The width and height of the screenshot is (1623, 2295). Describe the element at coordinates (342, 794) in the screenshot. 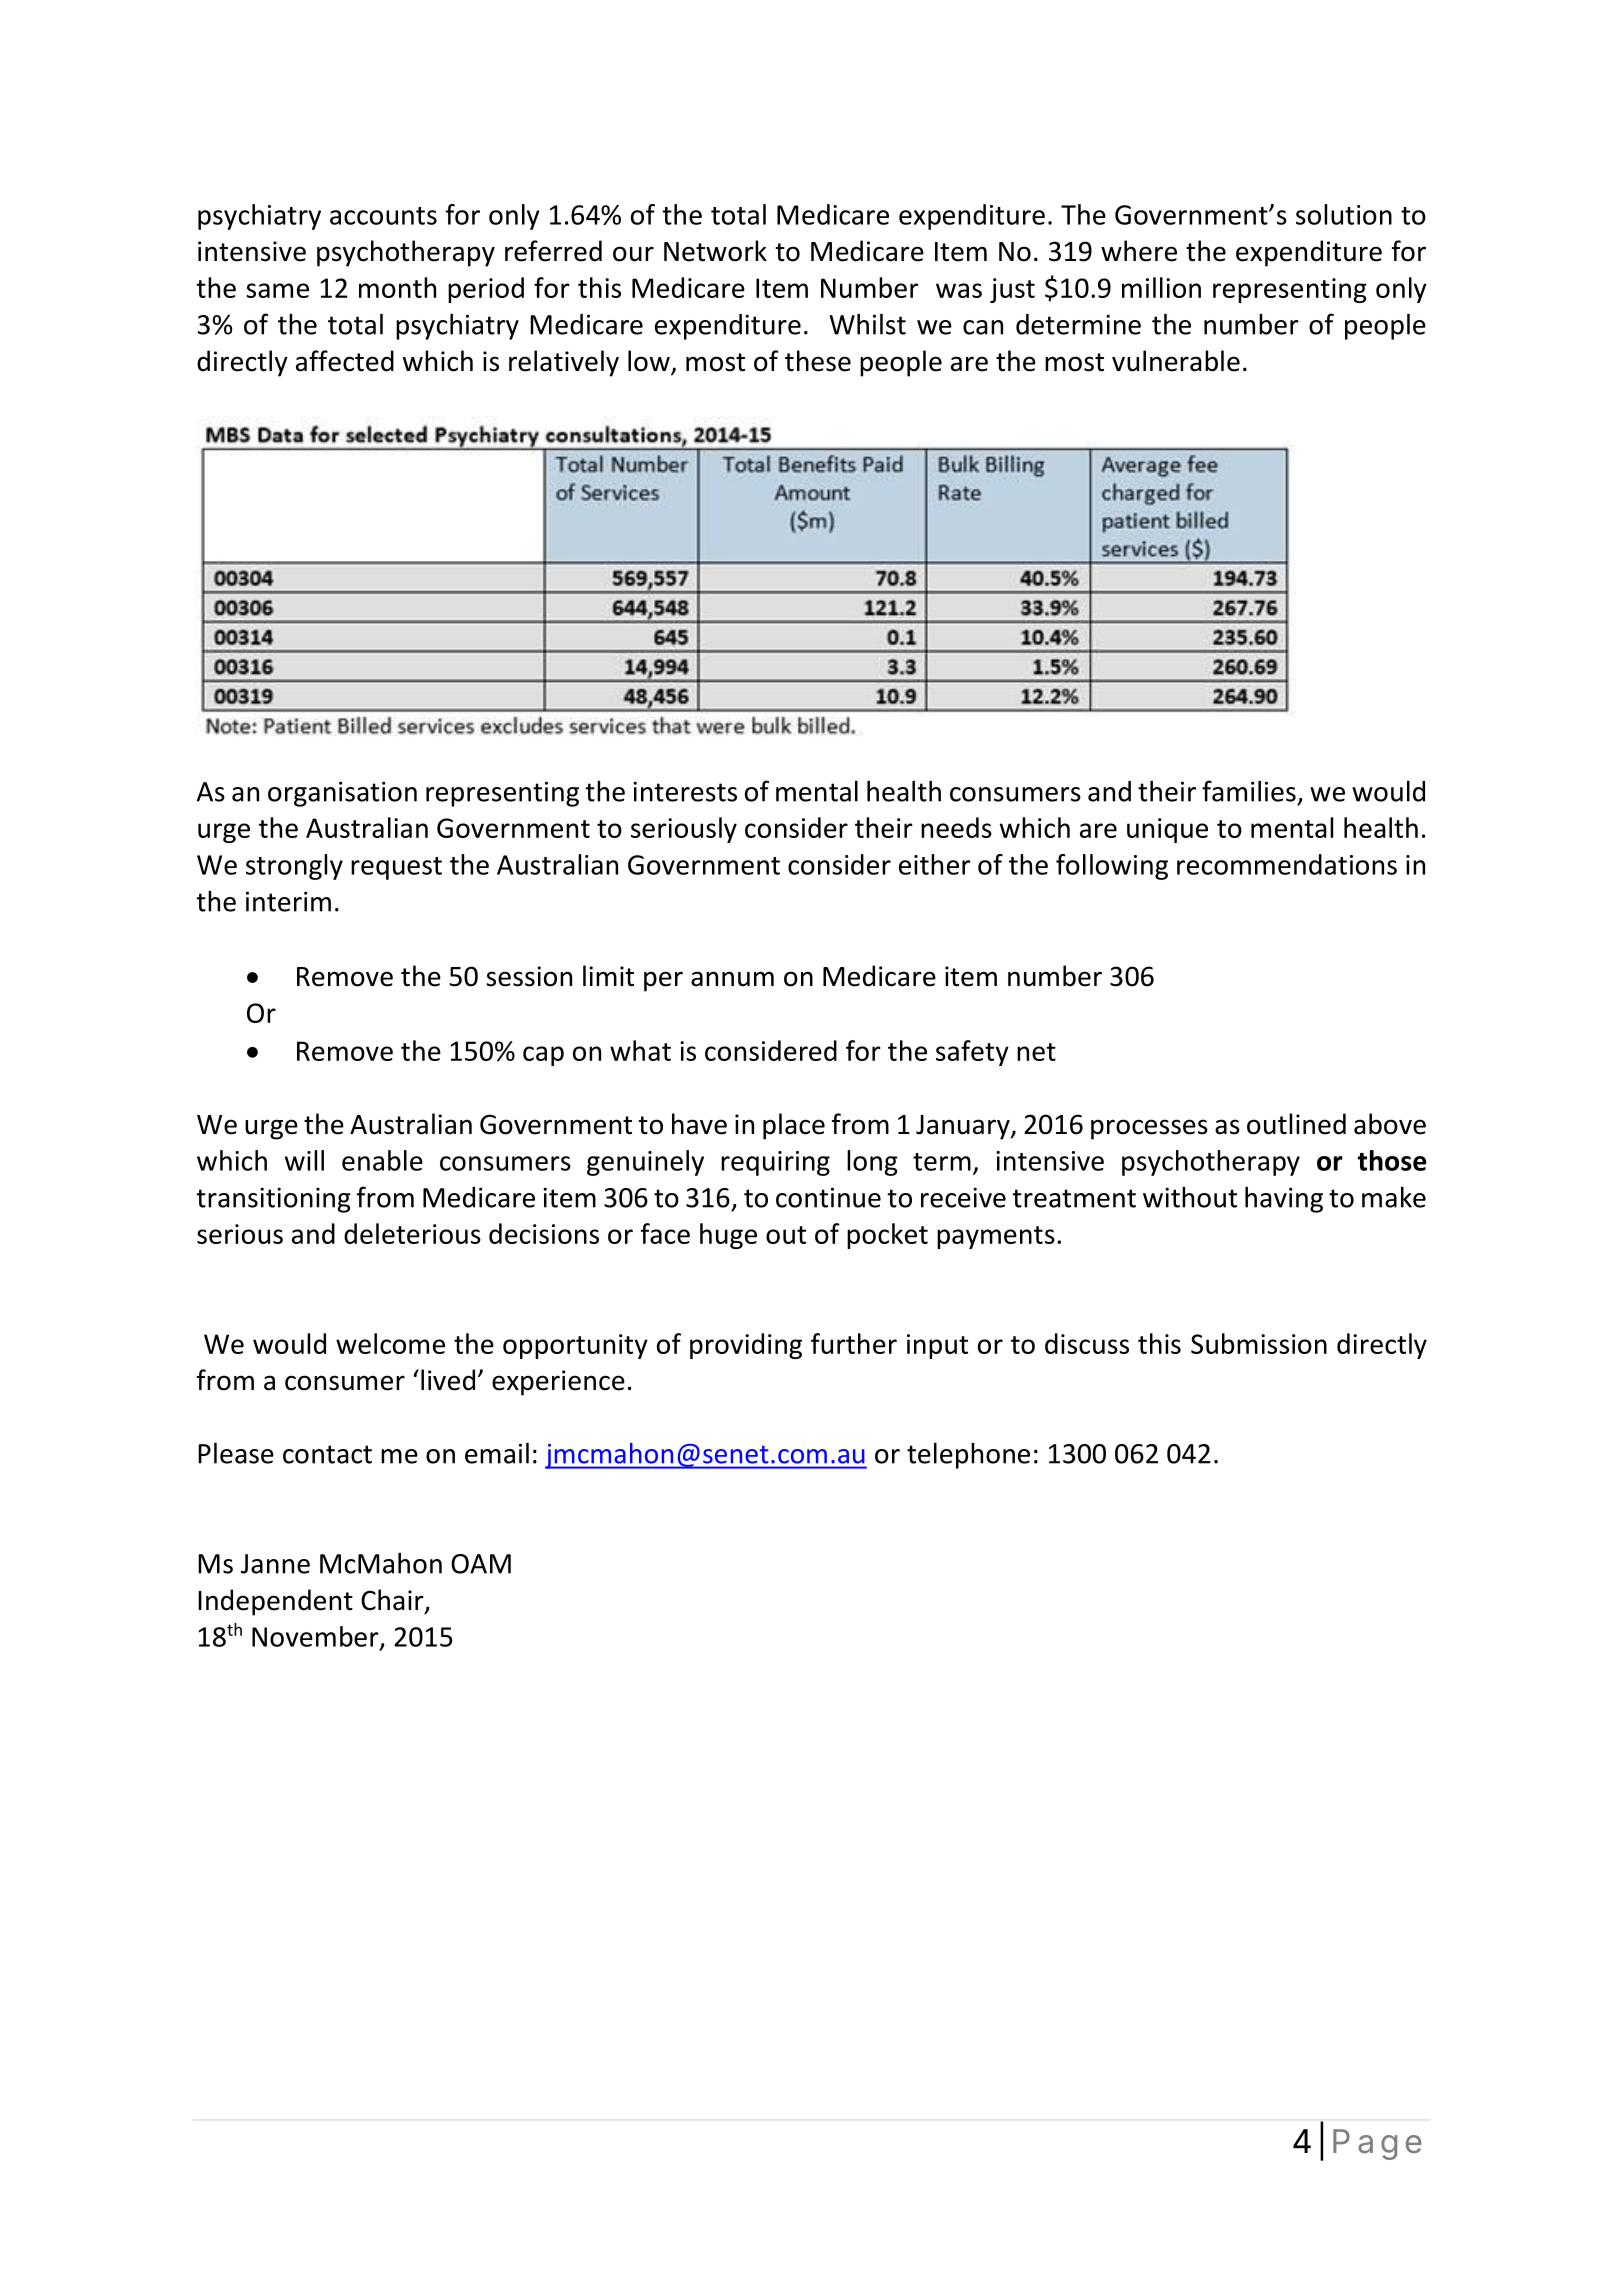

I see `organisation` at that location.
